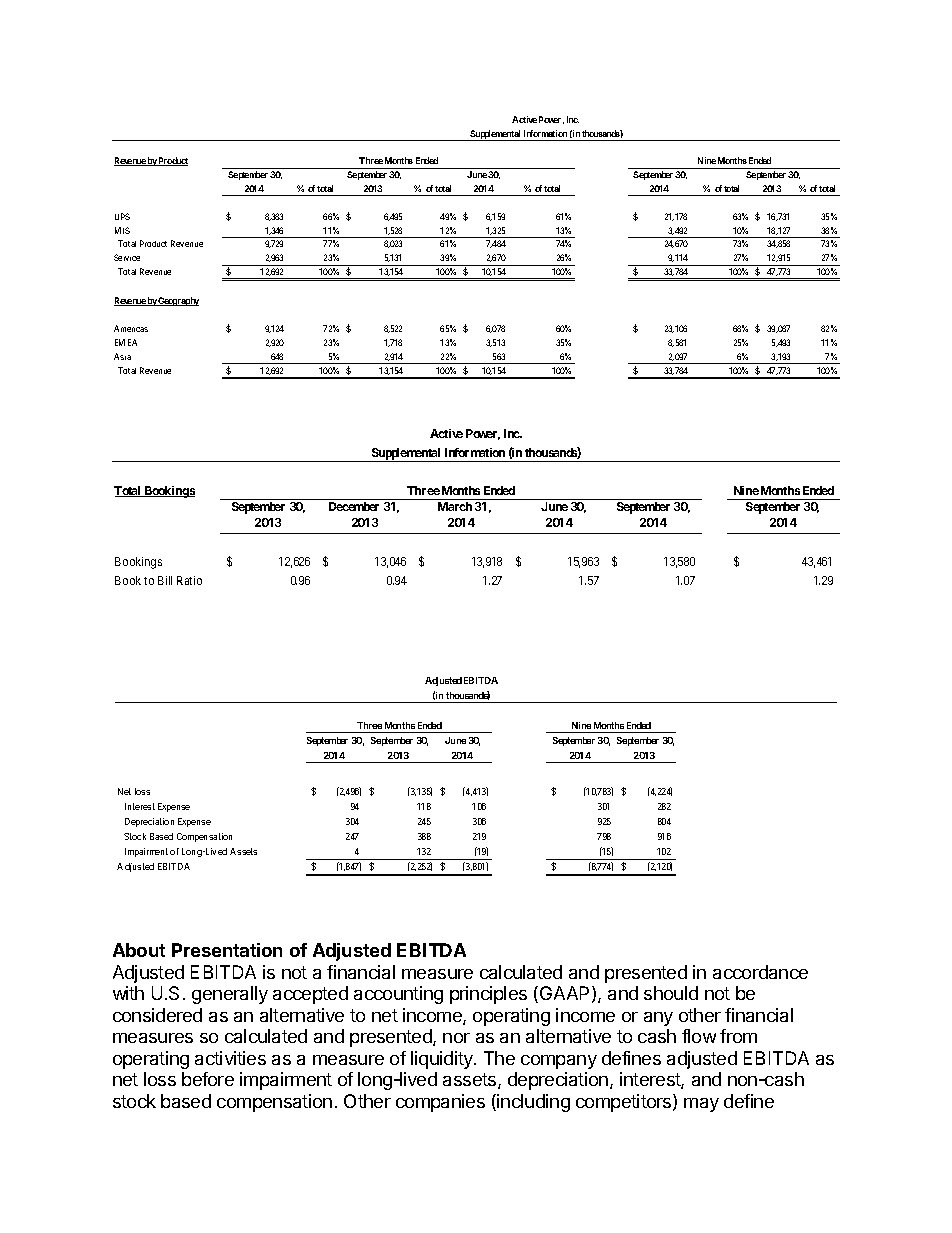 The image size is (952, 1233). What do you see at coordinates (208, 1079) in the document?
I see `before` at bounding box center [208, 1079].
